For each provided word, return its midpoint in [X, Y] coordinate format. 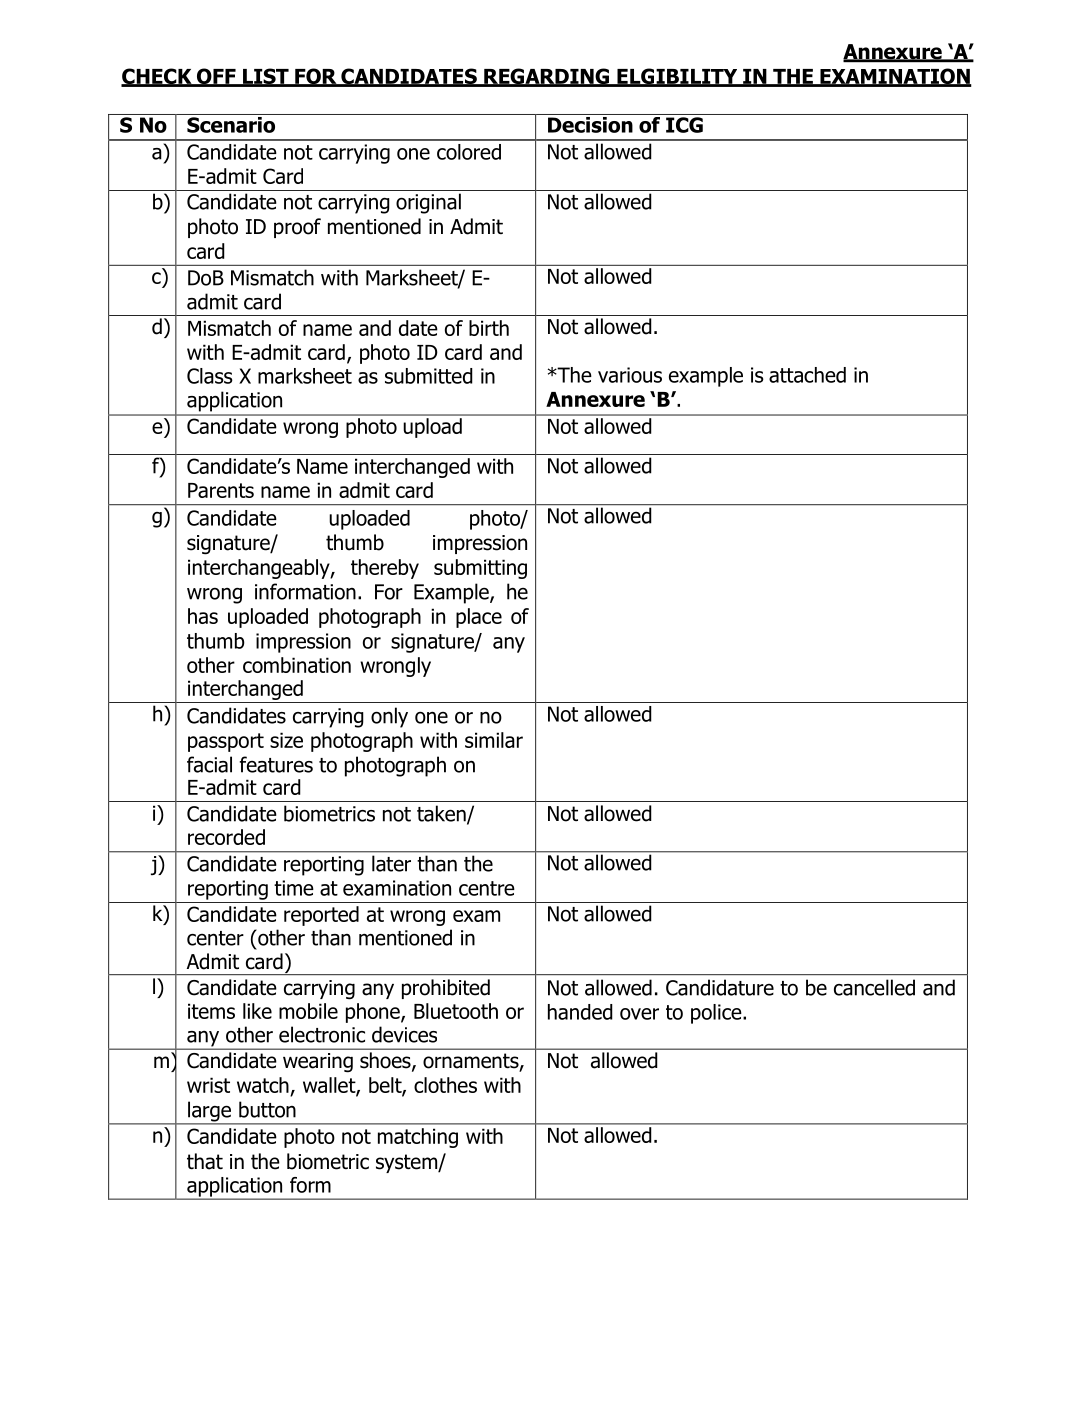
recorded [226, 837]
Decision [590, 123]
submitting [480, 569]
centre [487, 888]
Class [210, 376]
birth [489, 328]
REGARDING [547, 77]
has [203, 616]
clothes [445, 1085]
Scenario [231, 123]
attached [807, 375]
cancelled [874, 987]
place [479, 618]
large [210, 1112]
